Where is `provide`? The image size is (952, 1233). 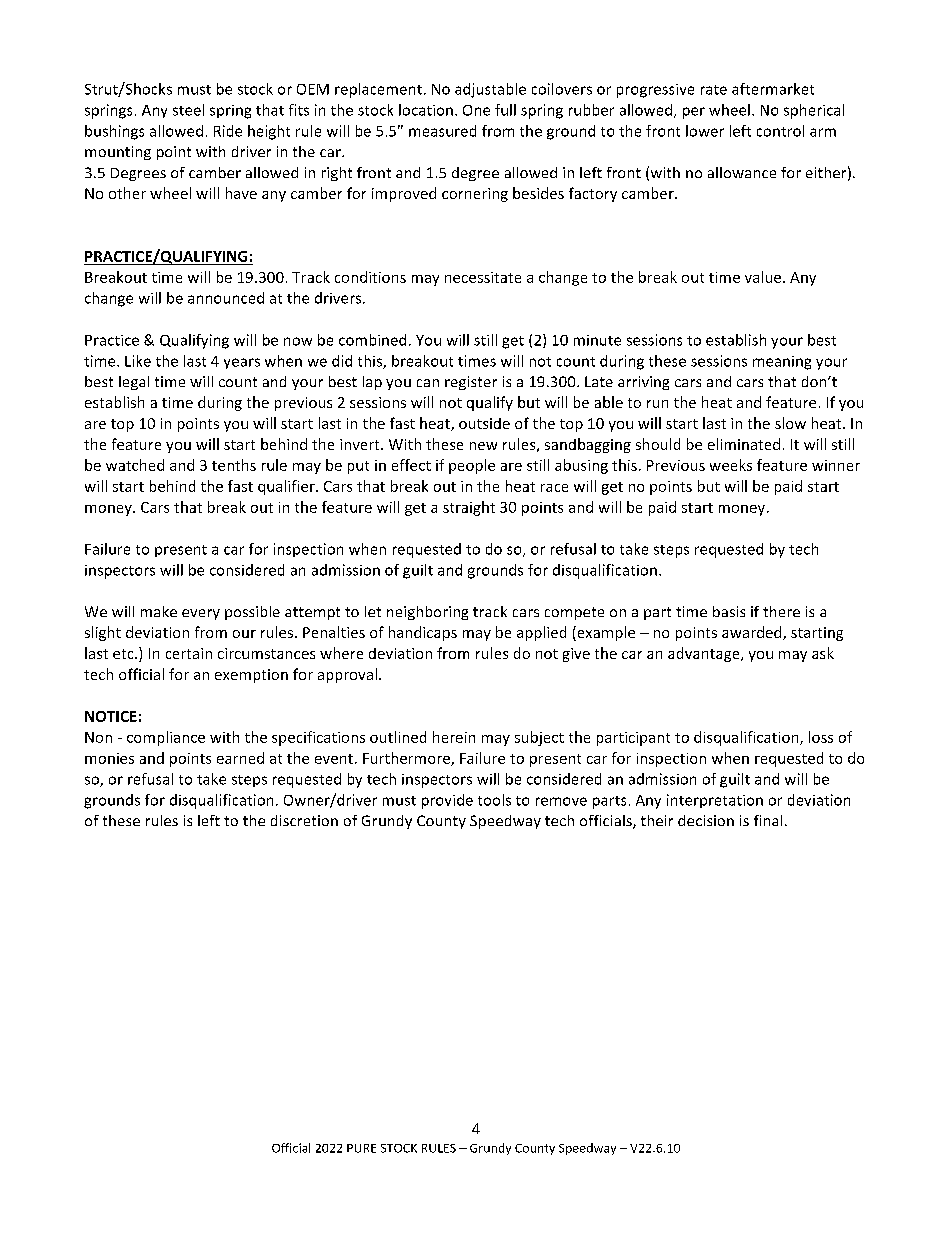
provide is located at coordinates (447, 801).
